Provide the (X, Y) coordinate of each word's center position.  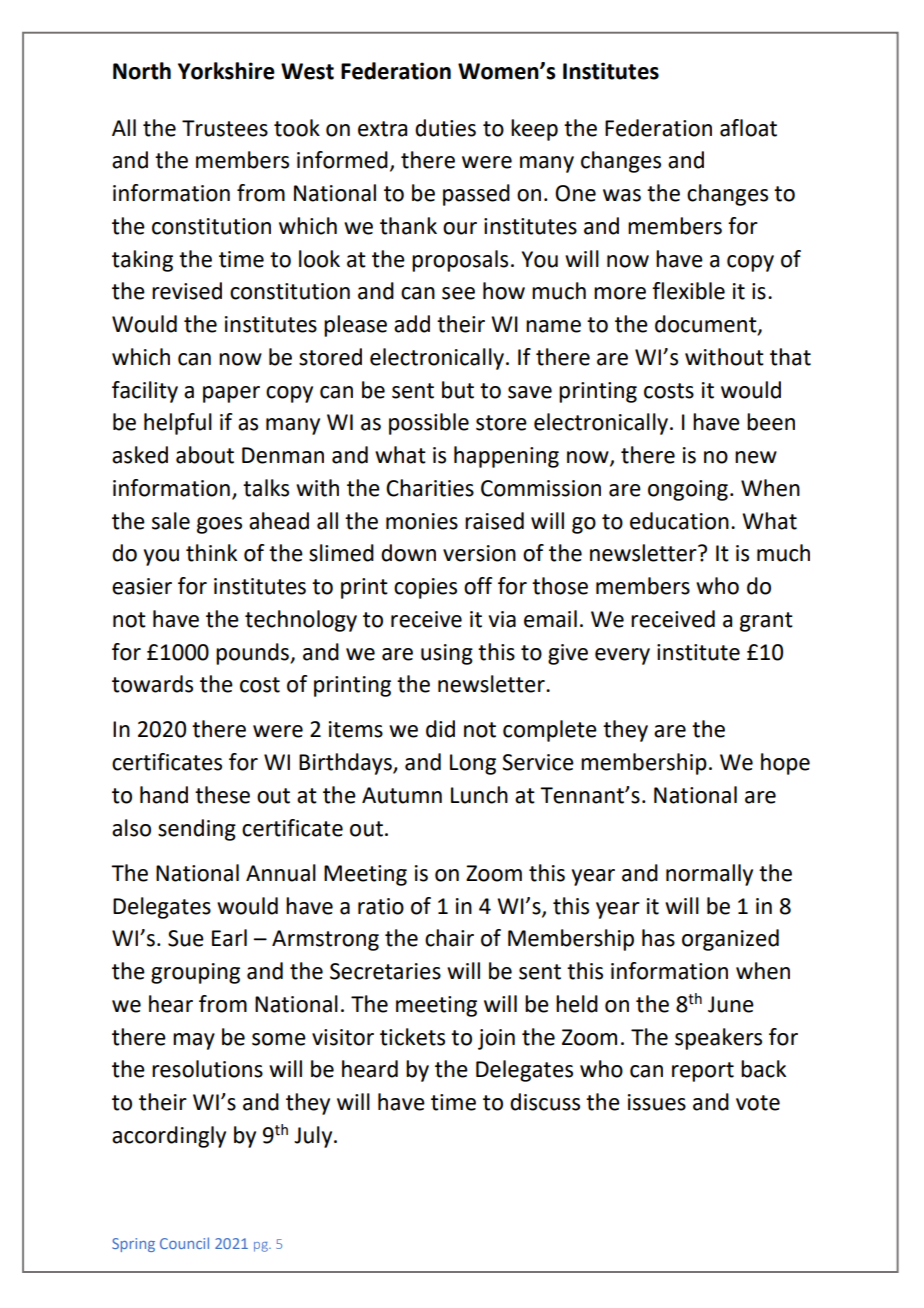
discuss (545, 1102)
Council (184, 1243)
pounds (253, 654)
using (447, 654)
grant (766, 622)
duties (445, 128)
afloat (748, 128)
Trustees (225, 128)
